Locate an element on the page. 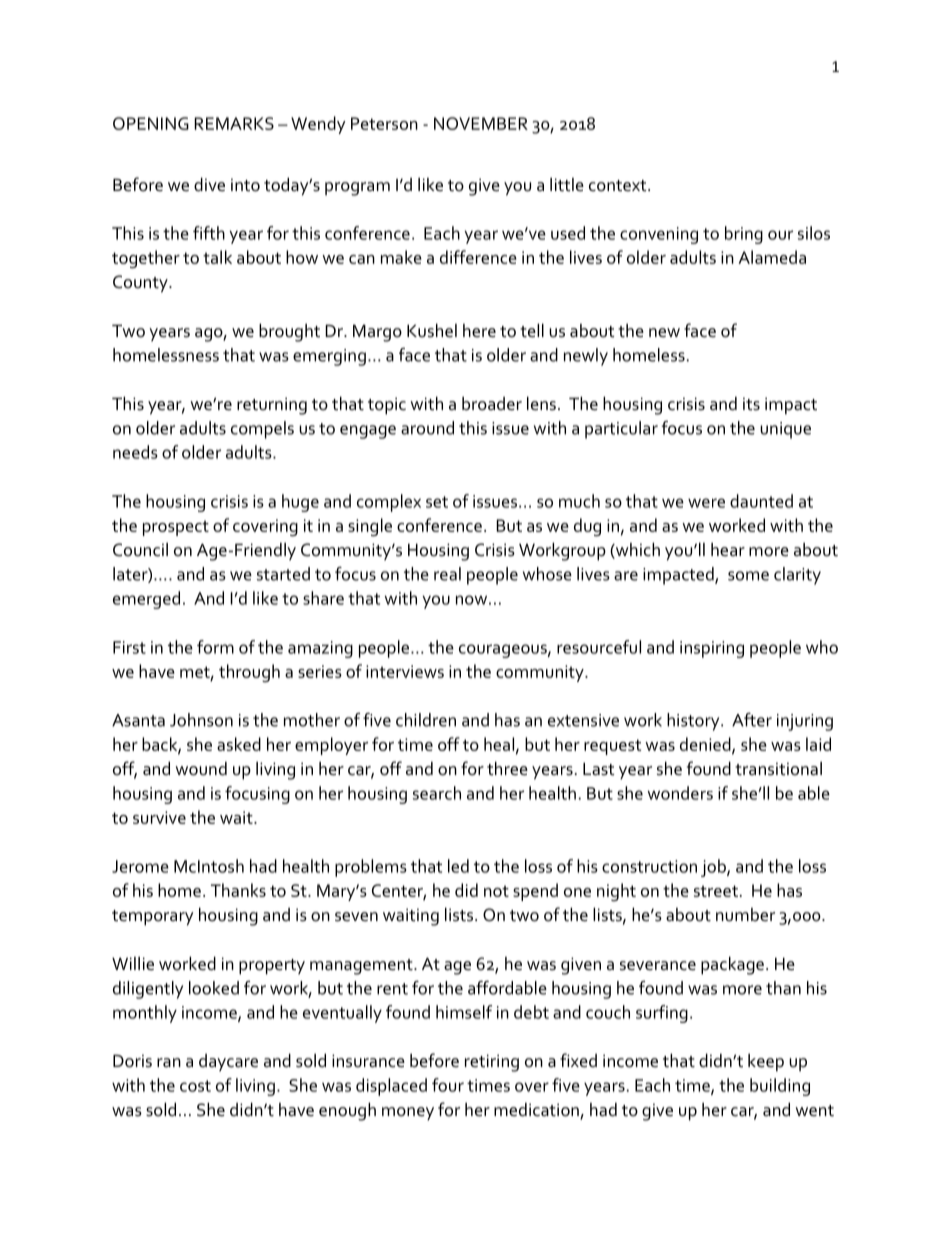 The height and width of the page is (1233, 952). dive is located at coordinates (209, 184).
